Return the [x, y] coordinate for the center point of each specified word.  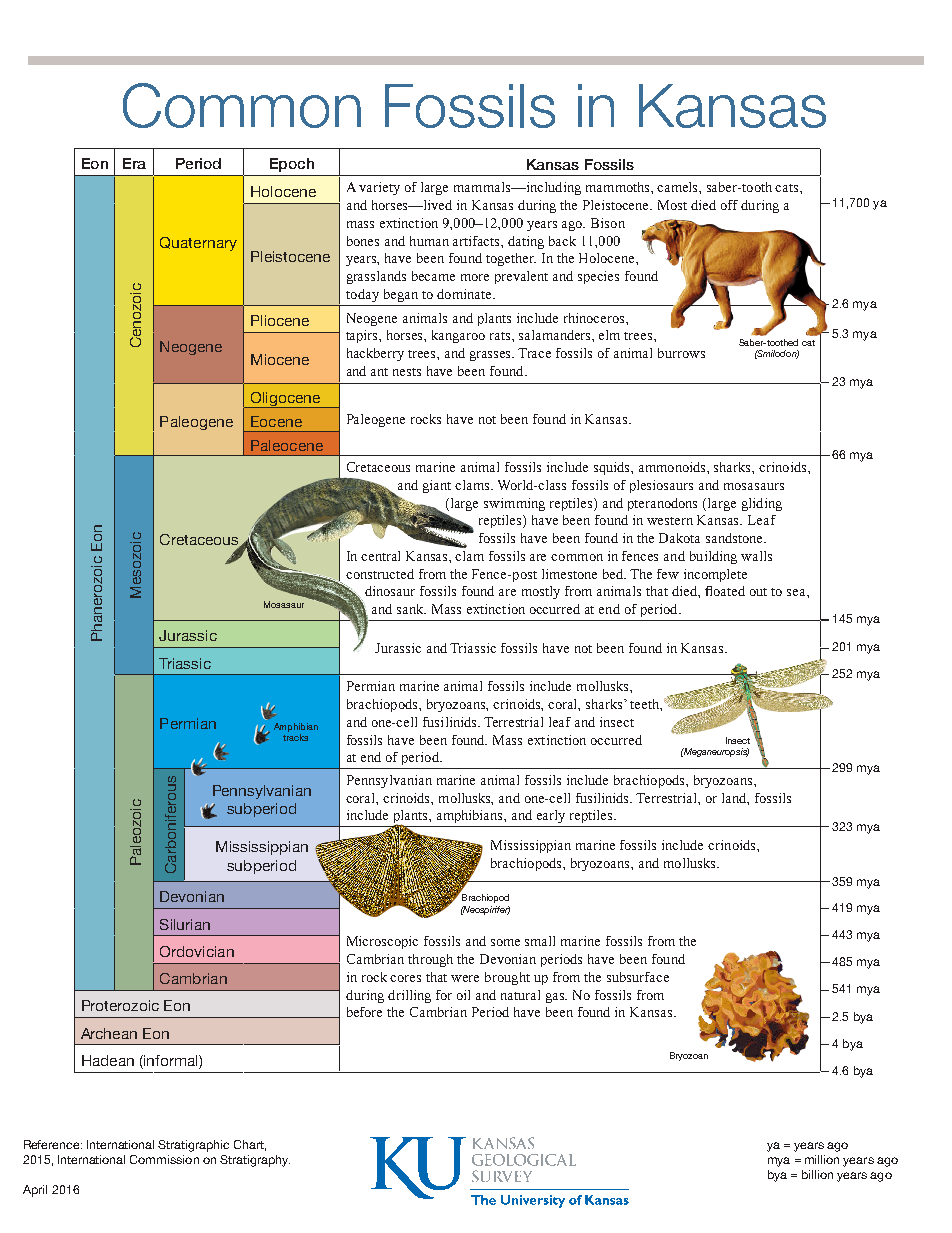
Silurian [185, 924]
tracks [295, 737]
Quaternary [198, 244]
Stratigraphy [255, 1161]
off [729, 205]
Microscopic [382, 942]
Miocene [280, 359]
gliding [762, 504]
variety [379, 188]
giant [437, 486]
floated [725, 591]
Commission [164, 1159]
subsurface [638, 977]
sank [411, 609]
